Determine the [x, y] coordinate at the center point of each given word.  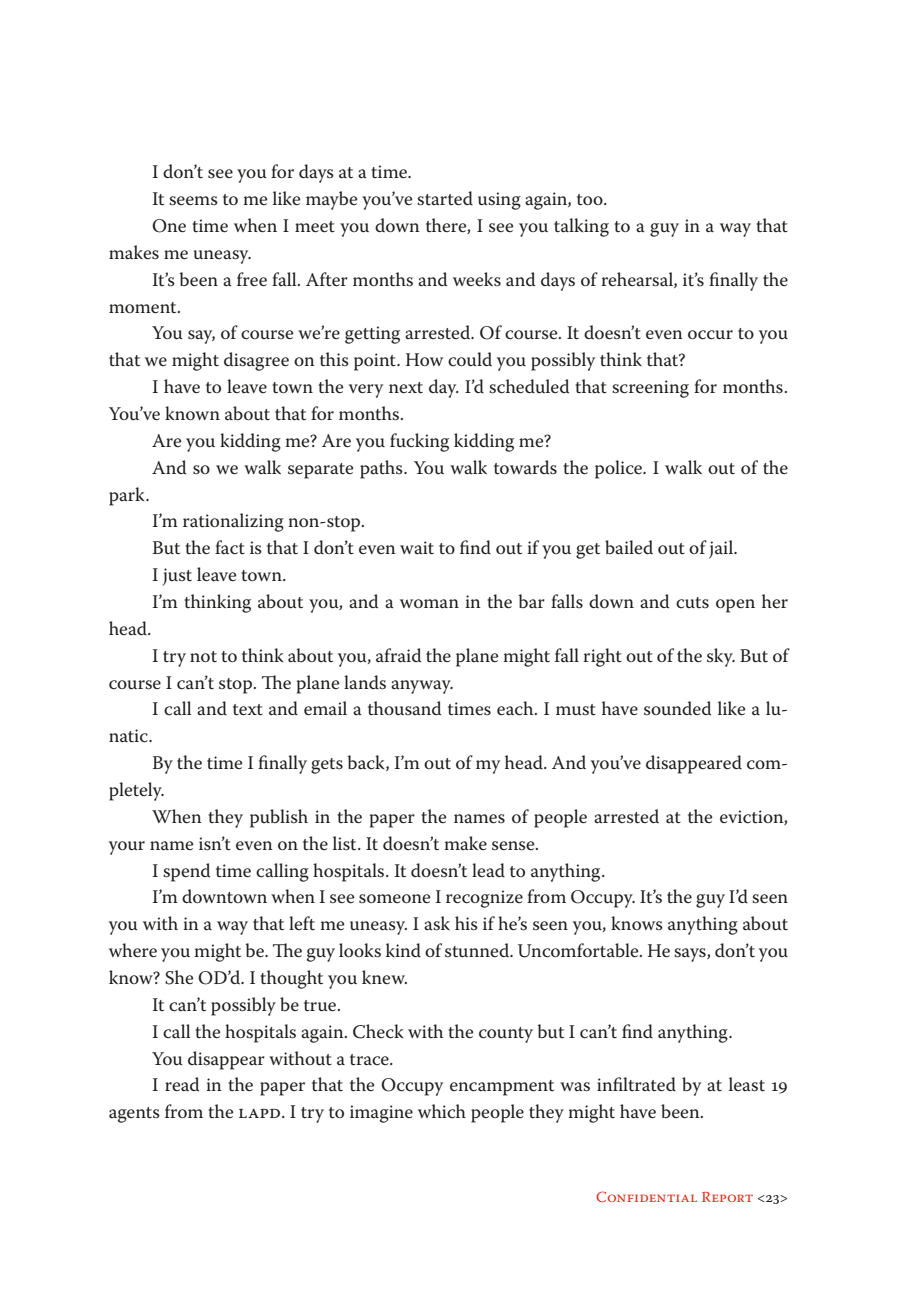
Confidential [646, 1196]
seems [193, 201]
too [591, 200]
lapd [259, 1113]
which [442, 1111]
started [445, 198]
